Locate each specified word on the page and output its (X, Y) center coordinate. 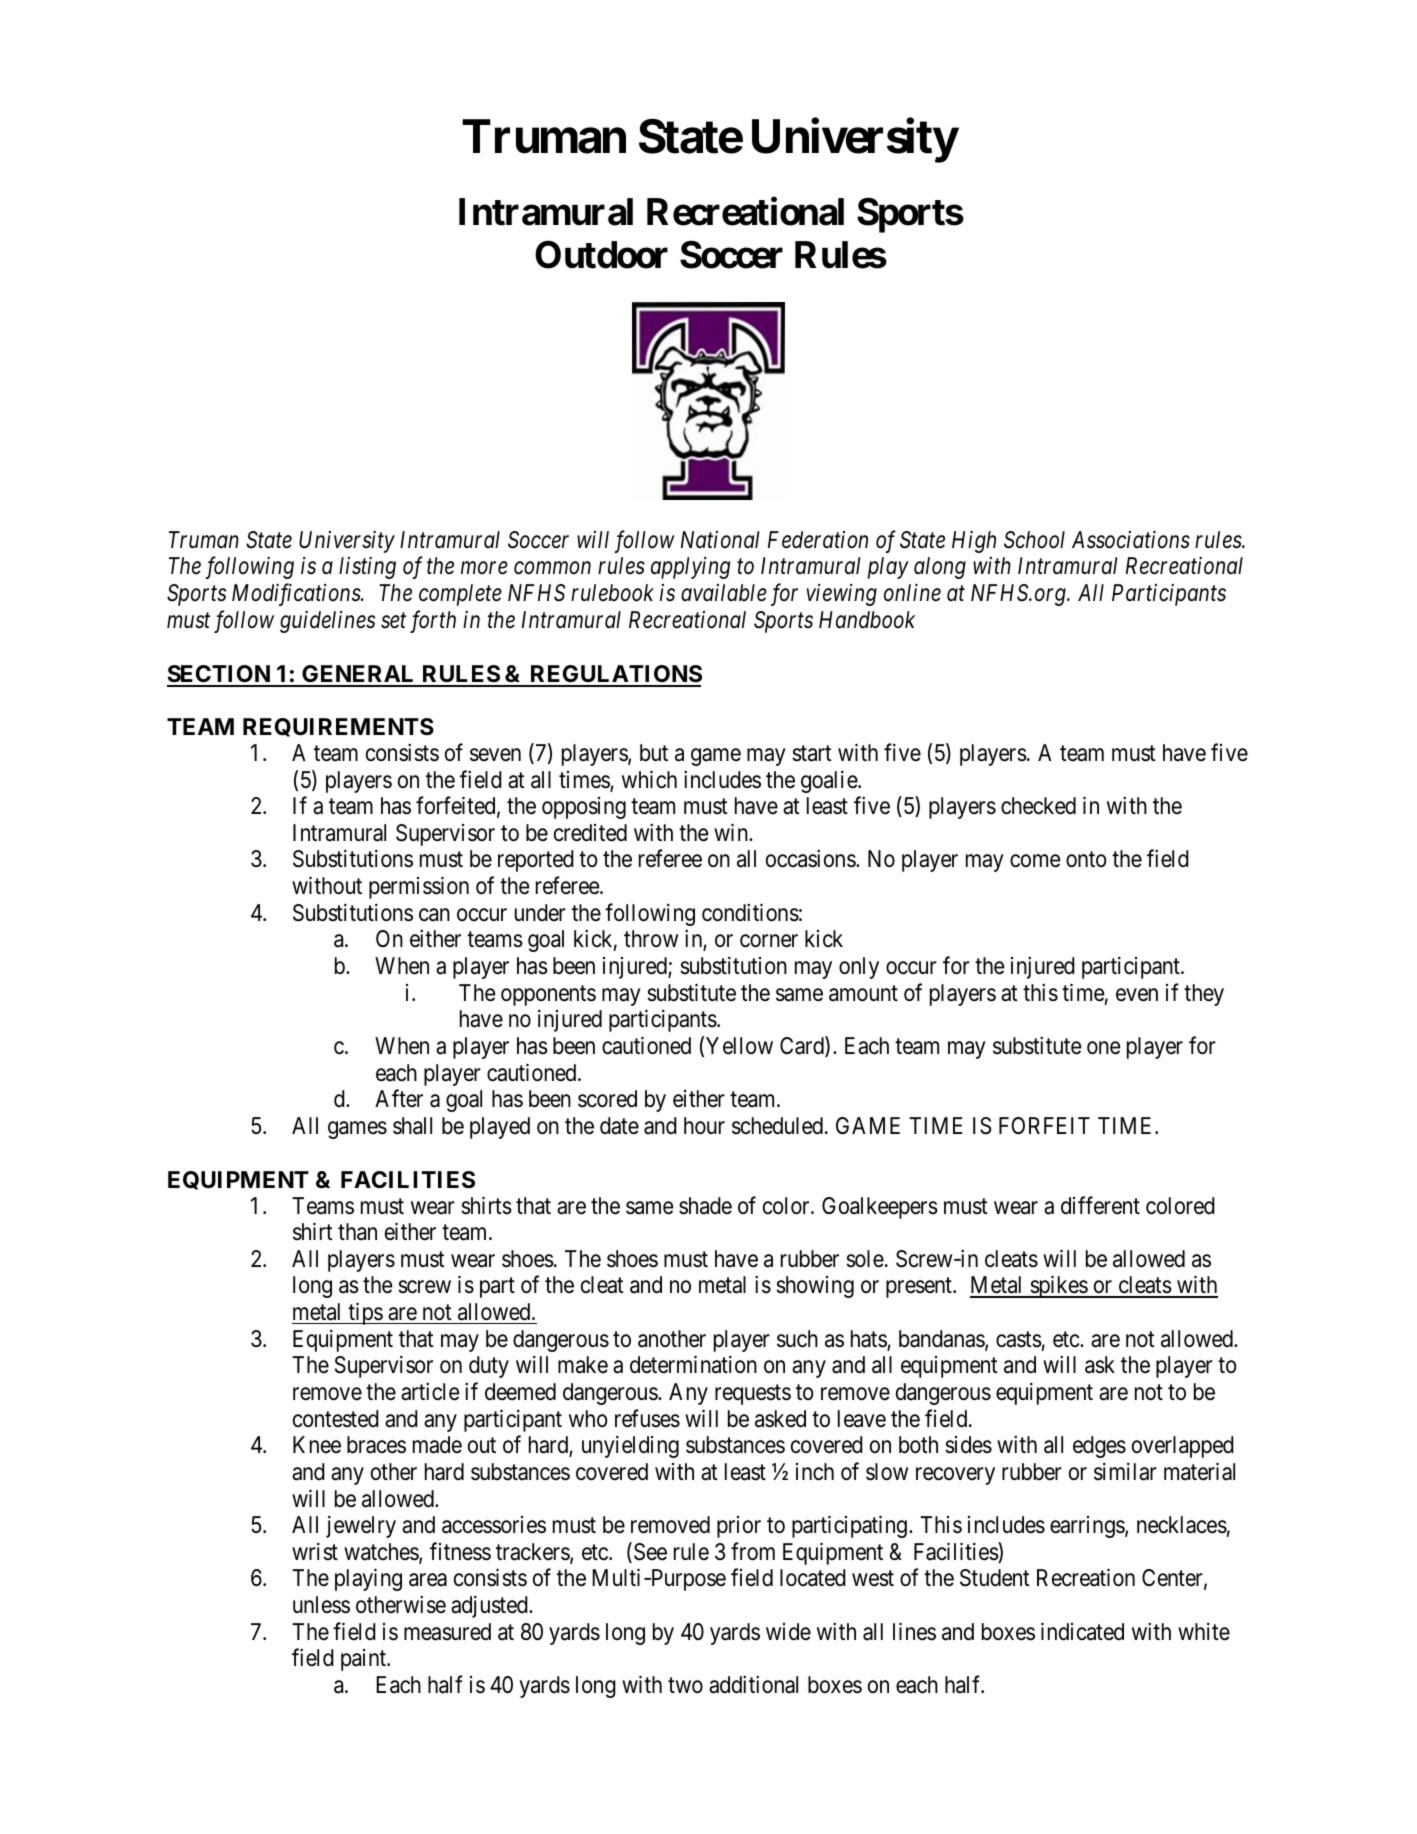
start (811, 754)
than (357, 1232)
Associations (1131, 539)
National (720, 539)
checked (1038, 806)
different (1100, 1205)
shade (705, 1206)
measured (447, 1632)
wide (788, 1632)
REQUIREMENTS (338, 727)
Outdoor (601, 254)
